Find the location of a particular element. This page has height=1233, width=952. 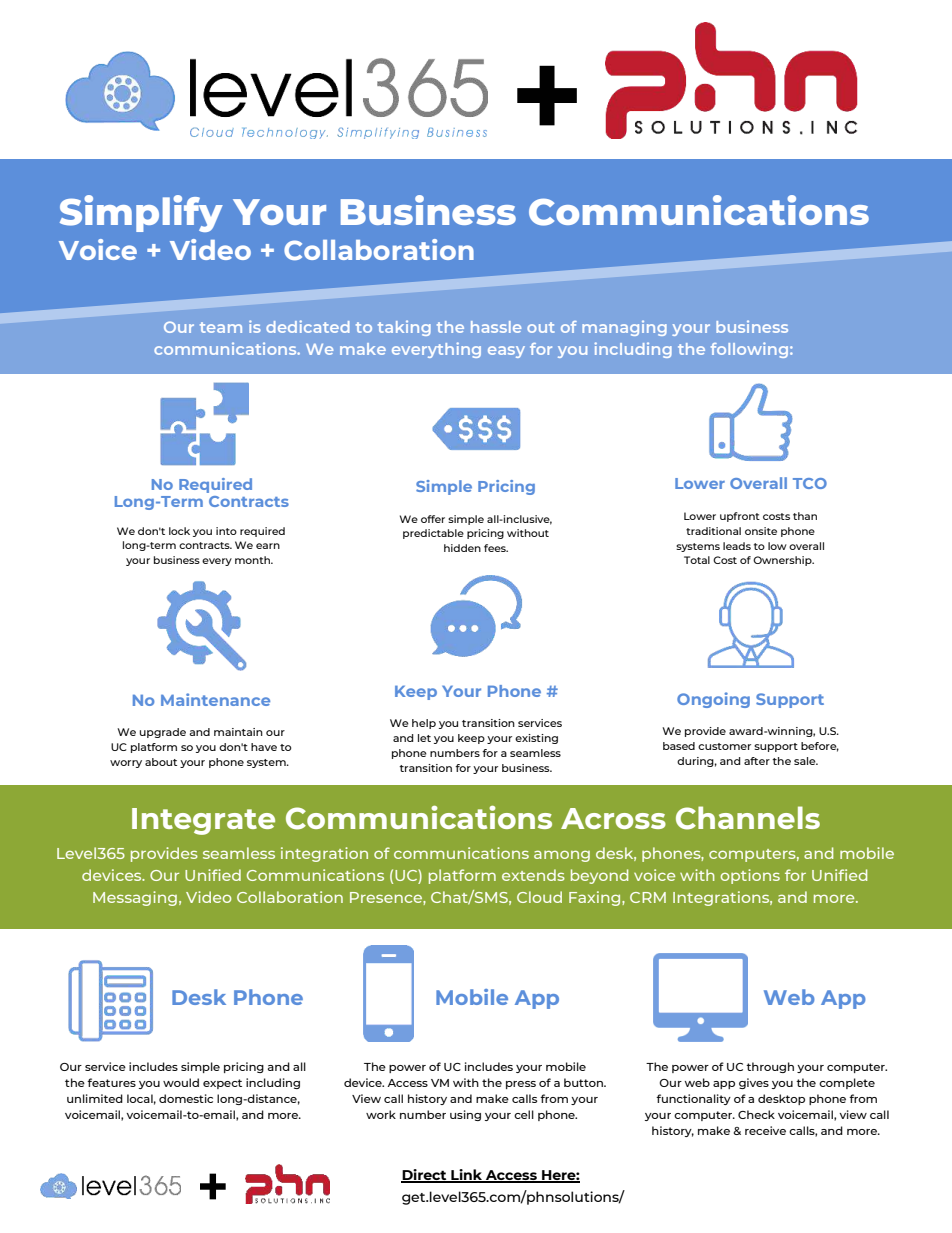

options is located at coordinates (750, 876).
